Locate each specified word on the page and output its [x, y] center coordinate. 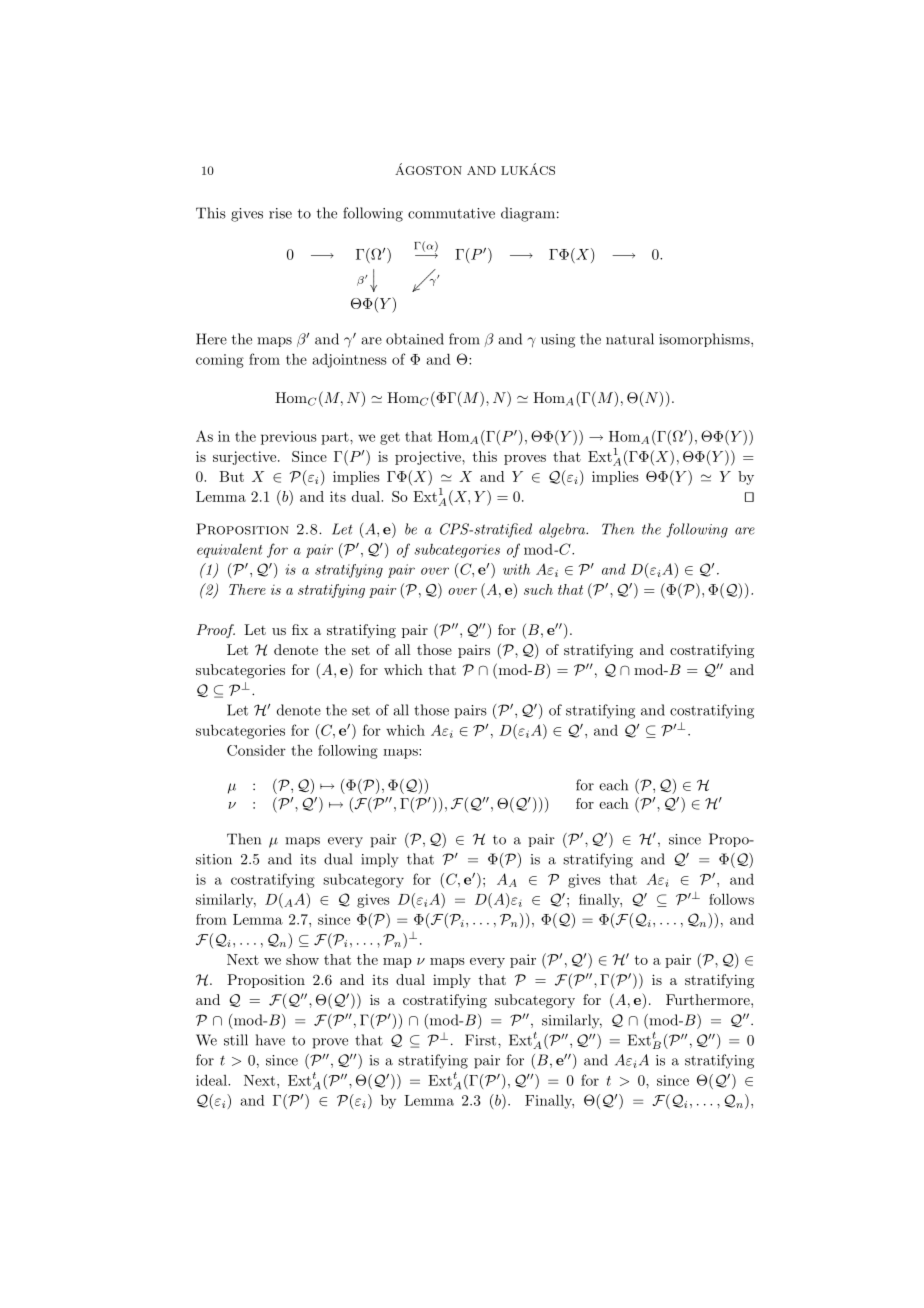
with [516, 569]
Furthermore [709, 999]
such [538, 589]
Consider [256, 750]
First [482, 1040]
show [302, 959]
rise [280, 213]
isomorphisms [705, 340]
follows [731, 899]
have [270, 1040]
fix [300, 629]
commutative [451, 213]
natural [630, 339]
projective [429, 458]
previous [289, 438]
